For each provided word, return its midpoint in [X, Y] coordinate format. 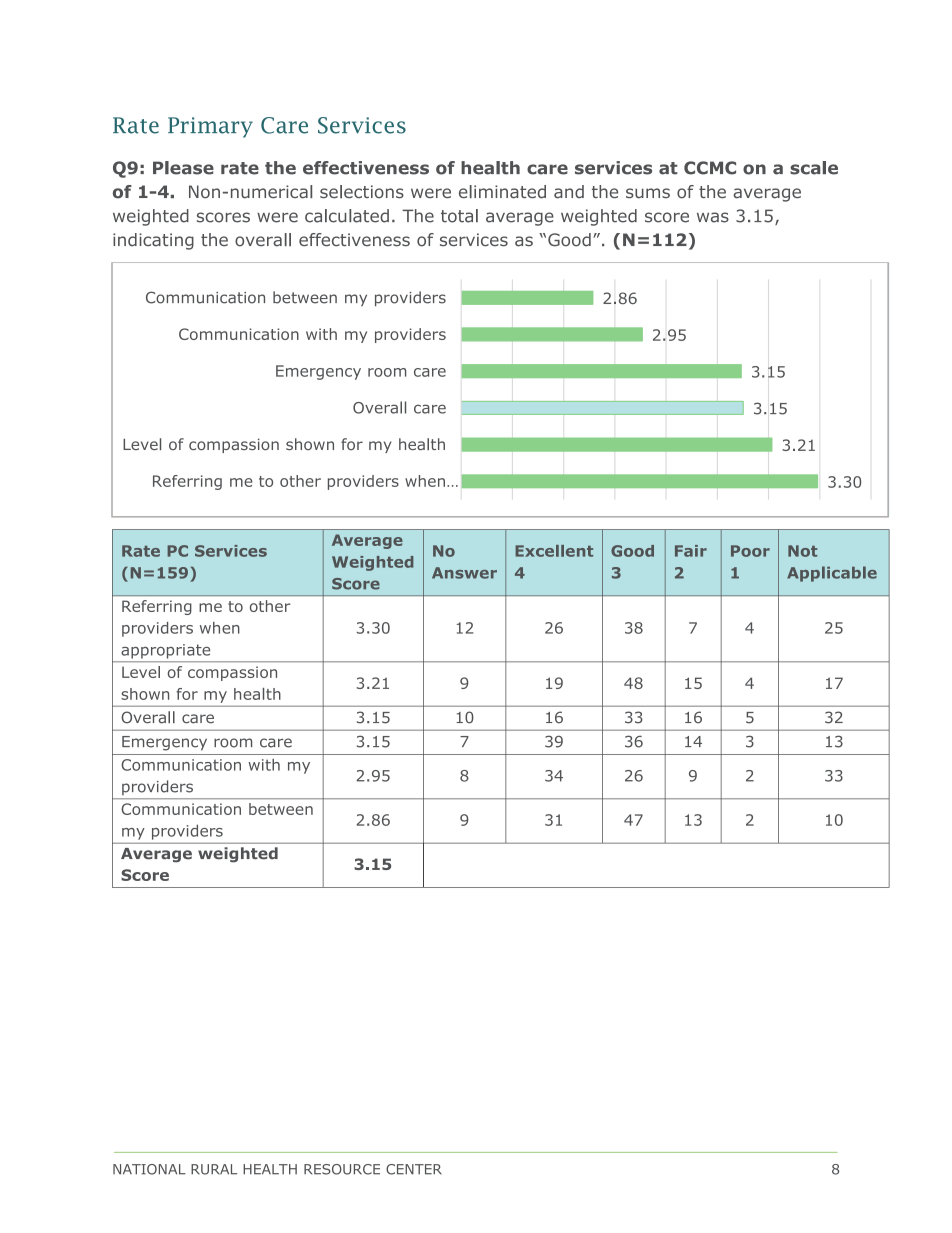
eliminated [502, 192]
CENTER [414, 1169]
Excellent [554, 551]
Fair [691, 551]
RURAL [214, 1169]
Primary [210, 127]
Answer [464, 573]
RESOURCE [342, 1169]
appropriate [166, 651]
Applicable [832, 574]
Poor [750, 551]
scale [814, 168]
